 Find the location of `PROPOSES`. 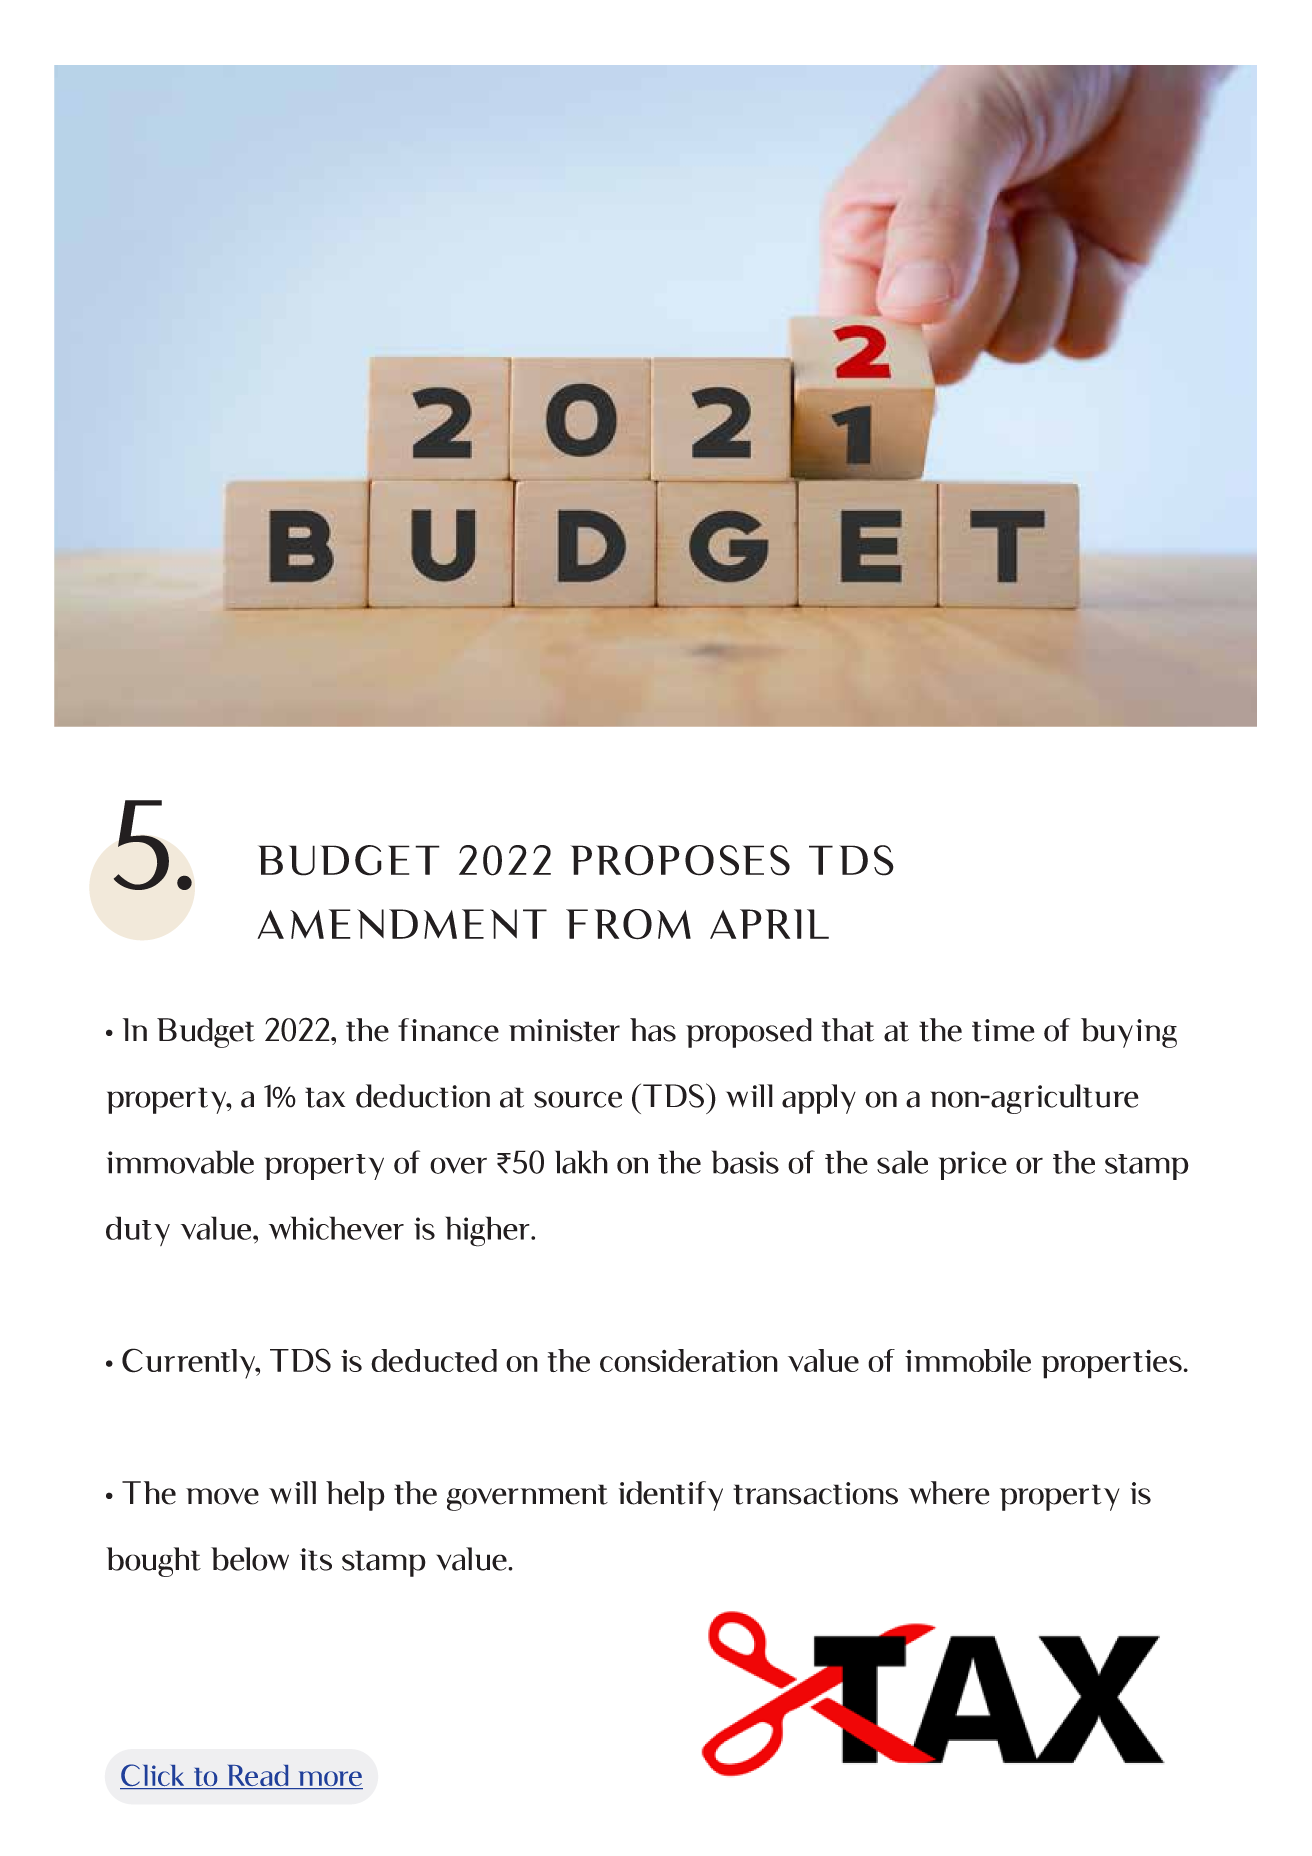

PROPOSES is located at coordinates (680, 860).
